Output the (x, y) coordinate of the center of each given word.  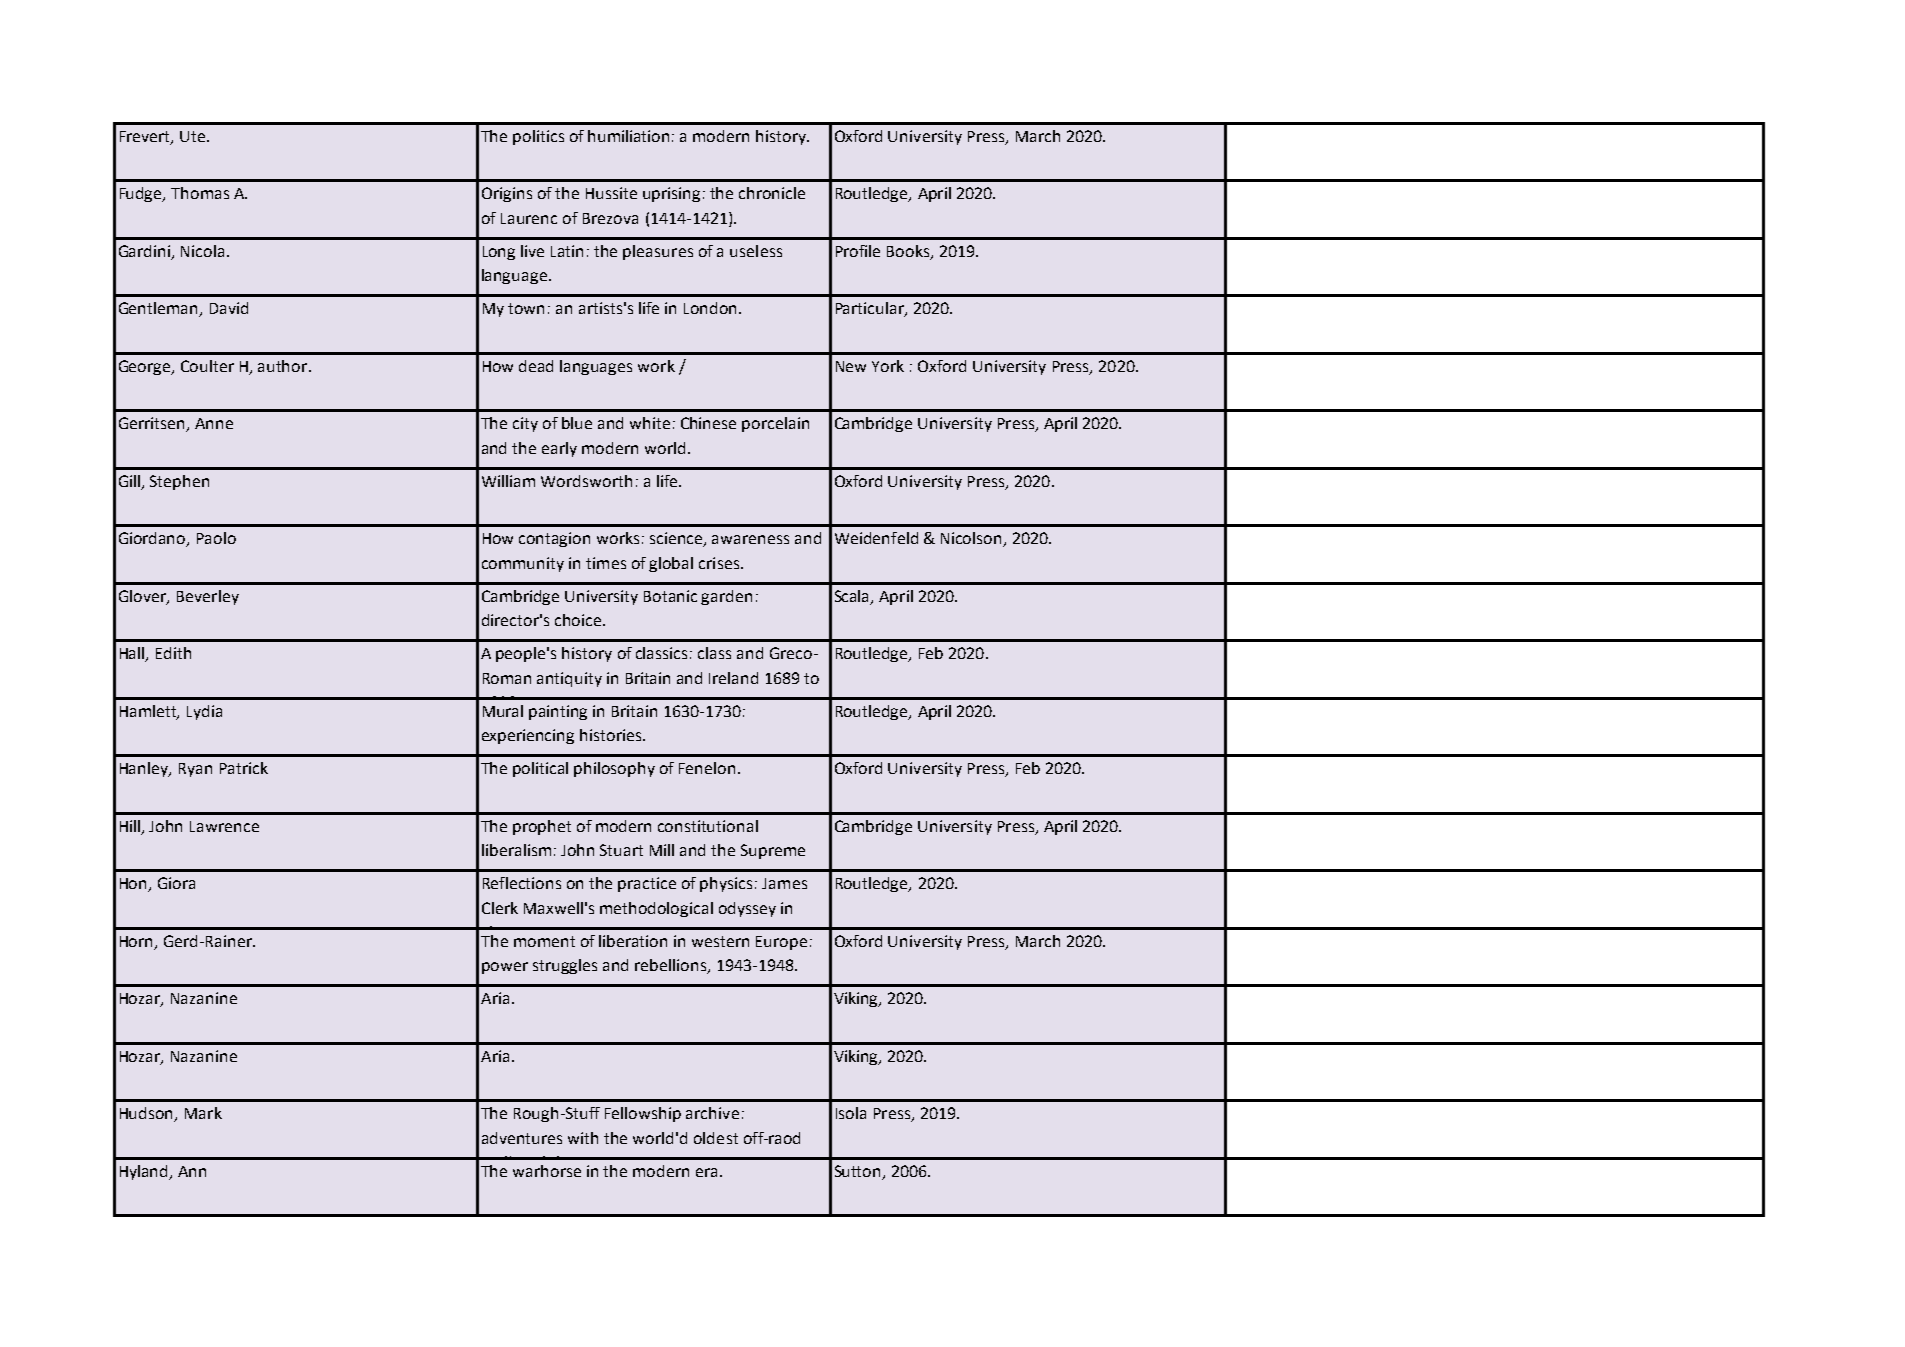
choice (579, 620)
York (888, 366)
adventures (522, 1138)
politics (538, 137)
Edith (173, 653)
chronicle (772, 193)
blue (577, 423)
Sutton (857, 1171)
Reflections (522, 883)
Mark (203, 1113)
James (784, 883)
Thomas (200, 193)
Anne (214, 423)
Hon (135, 885)
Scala (853, 597)
